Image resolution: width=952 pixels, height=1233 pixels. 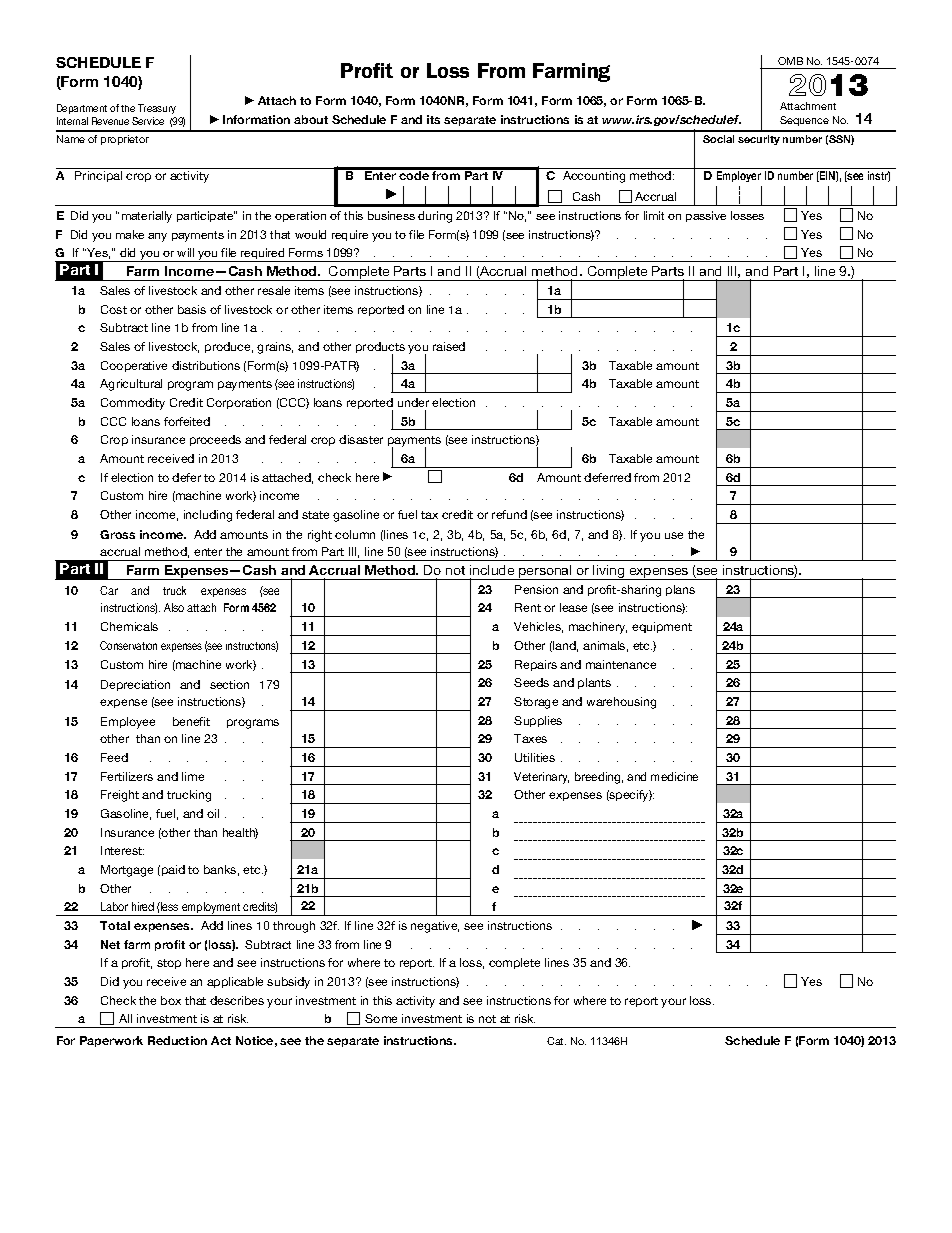 What do you see at coordinates (556, 1041) in the screenshot?
I see `Cat` at bounding box center [556, 1041].
